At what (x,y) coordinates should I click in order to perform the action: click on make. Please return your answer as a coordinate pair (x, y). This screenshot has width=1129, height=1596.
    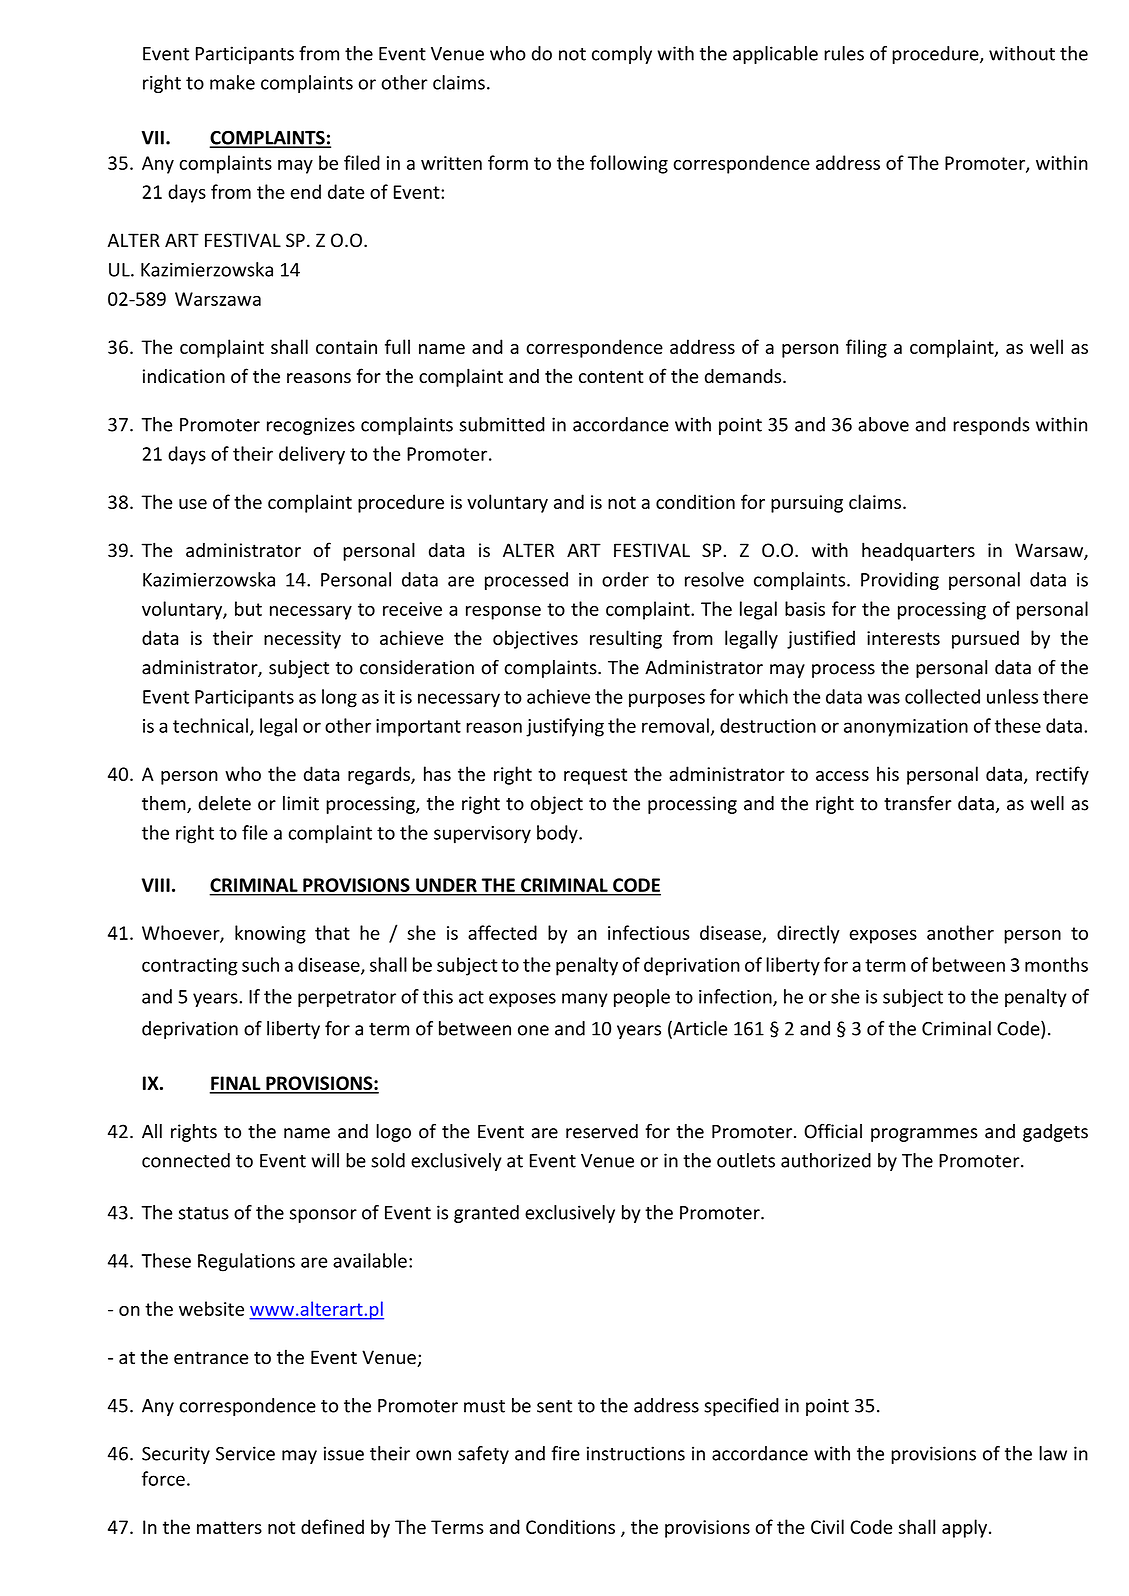
    Looking at the image, I should click on (232, 82).
